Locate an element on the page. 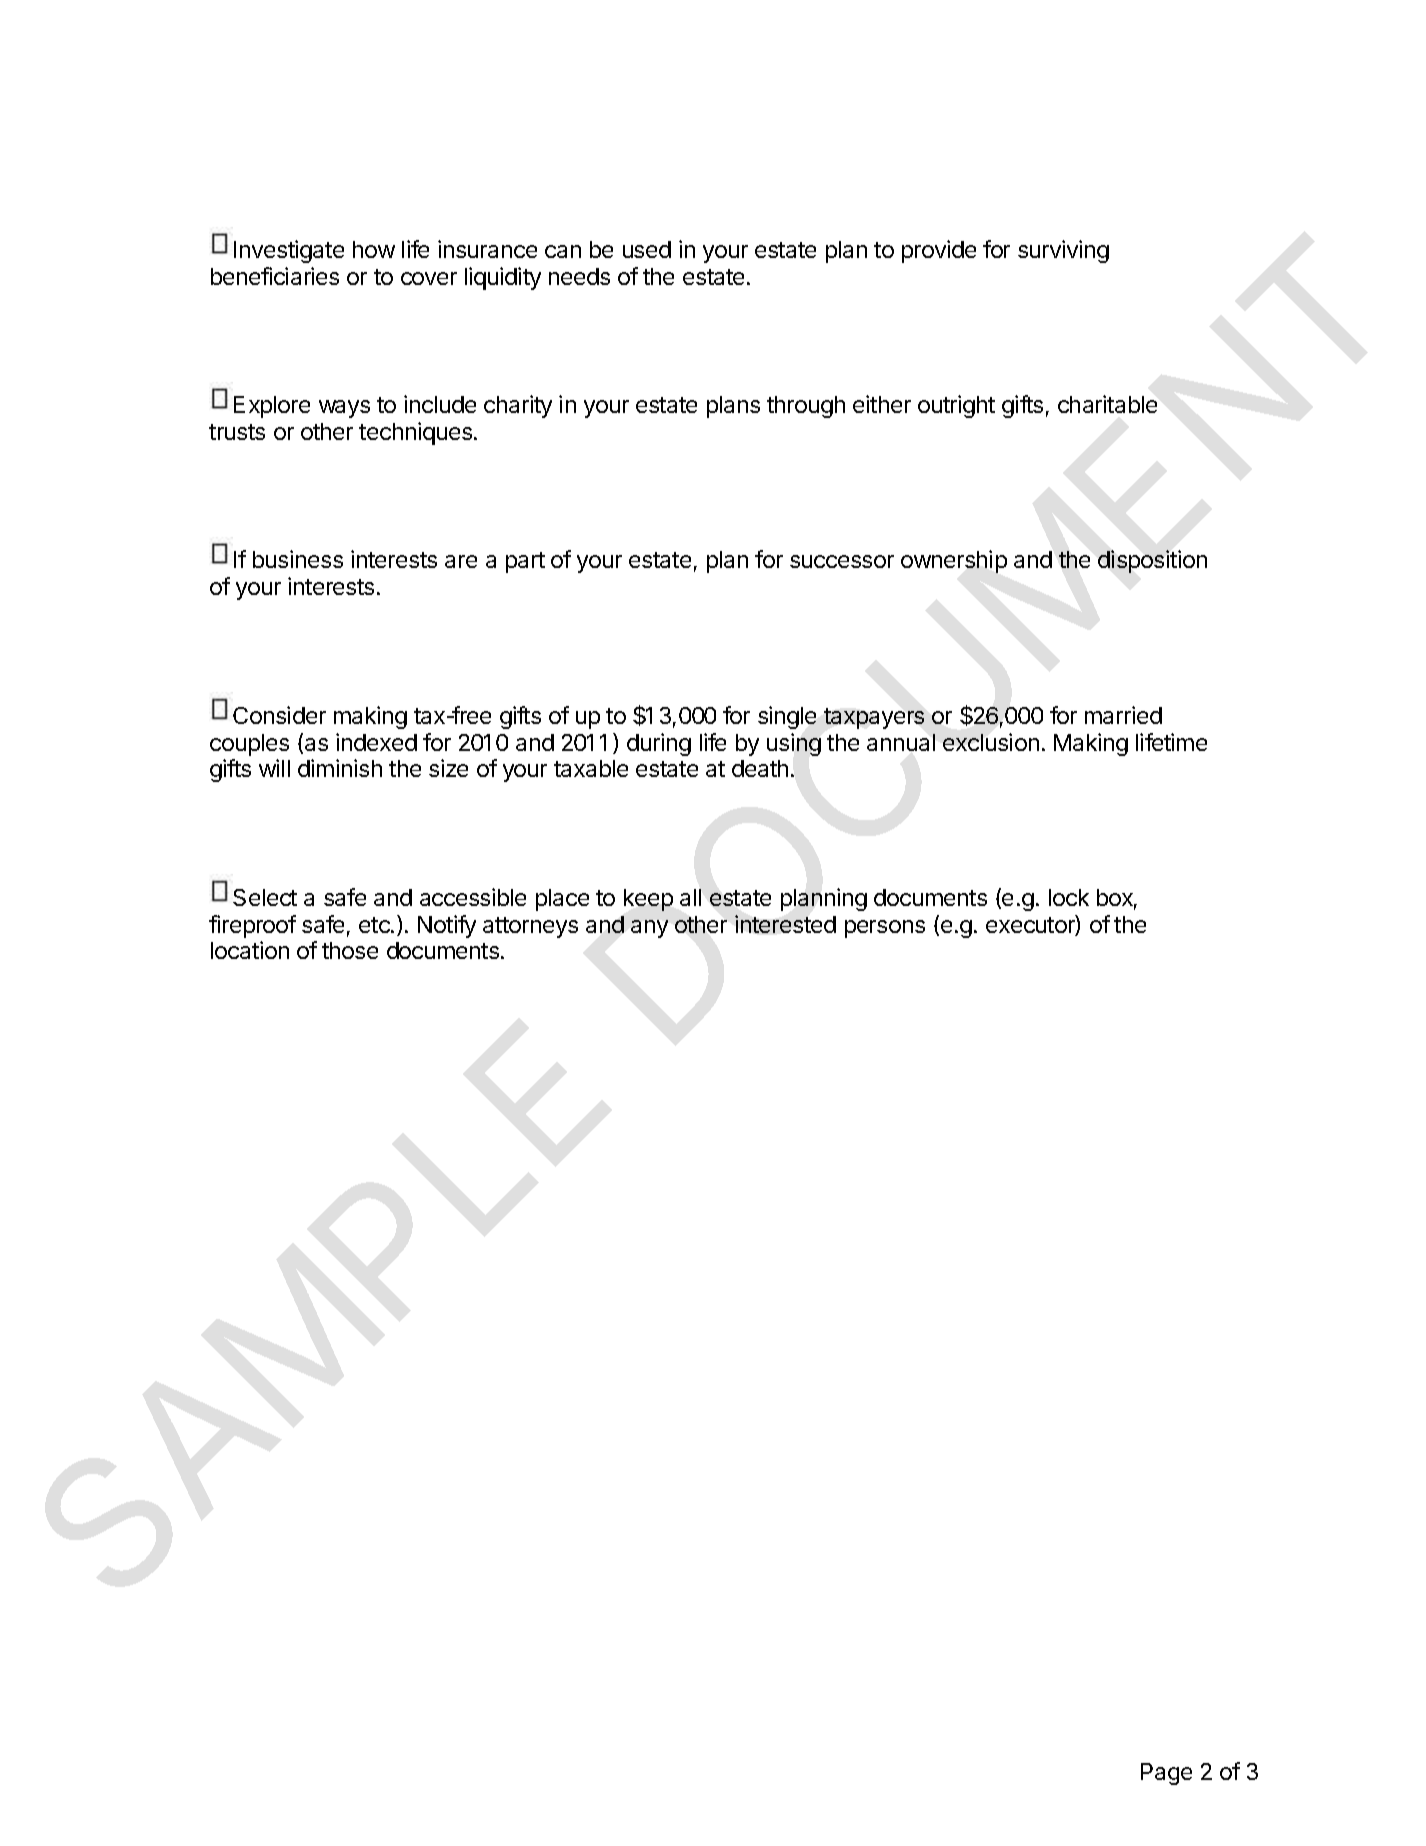 The width and height of the page is (1426, 1846). exclusion is located at coordinates (991, 742).
